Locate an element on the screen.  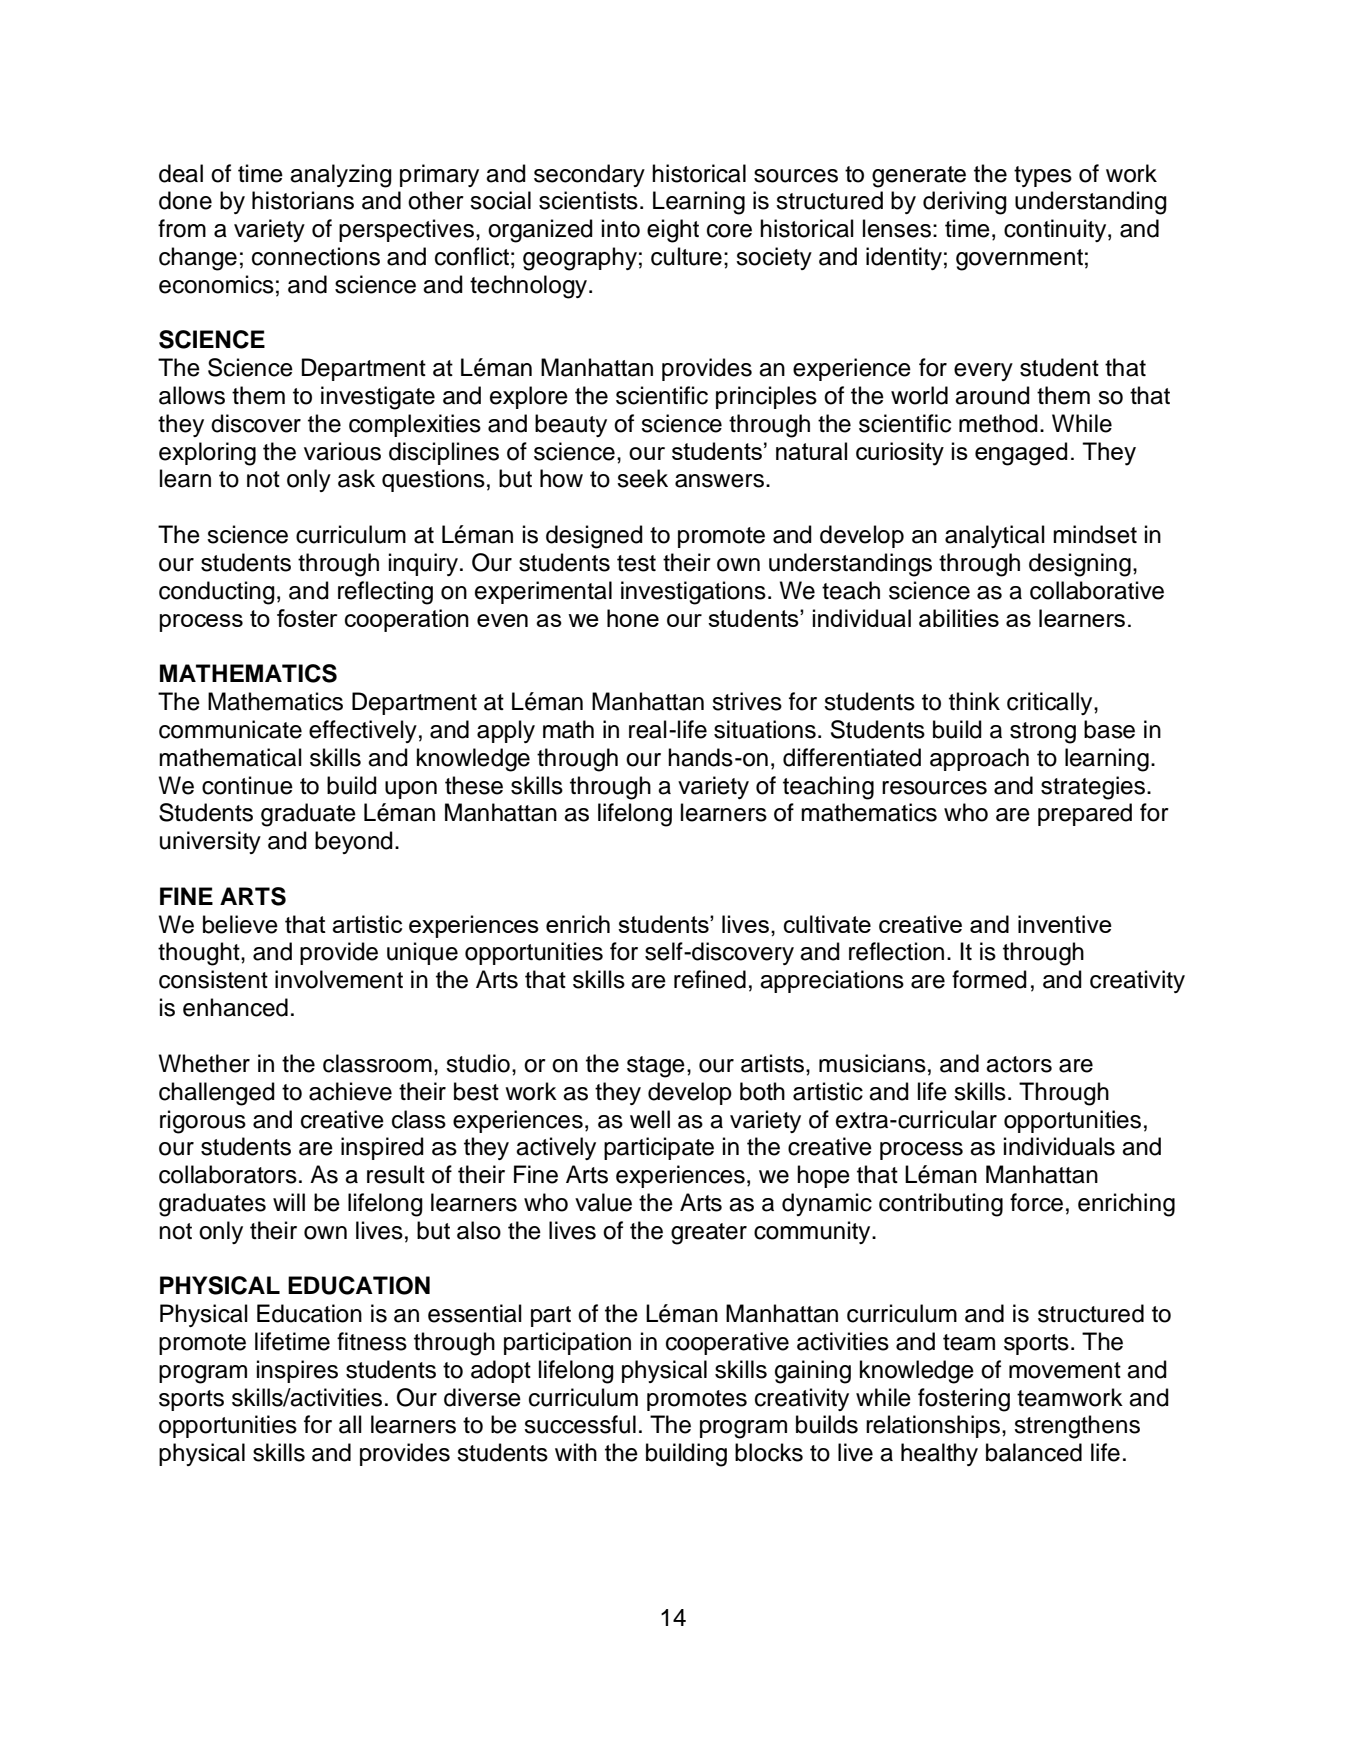
successful is located at coordinates (580, 1424).
